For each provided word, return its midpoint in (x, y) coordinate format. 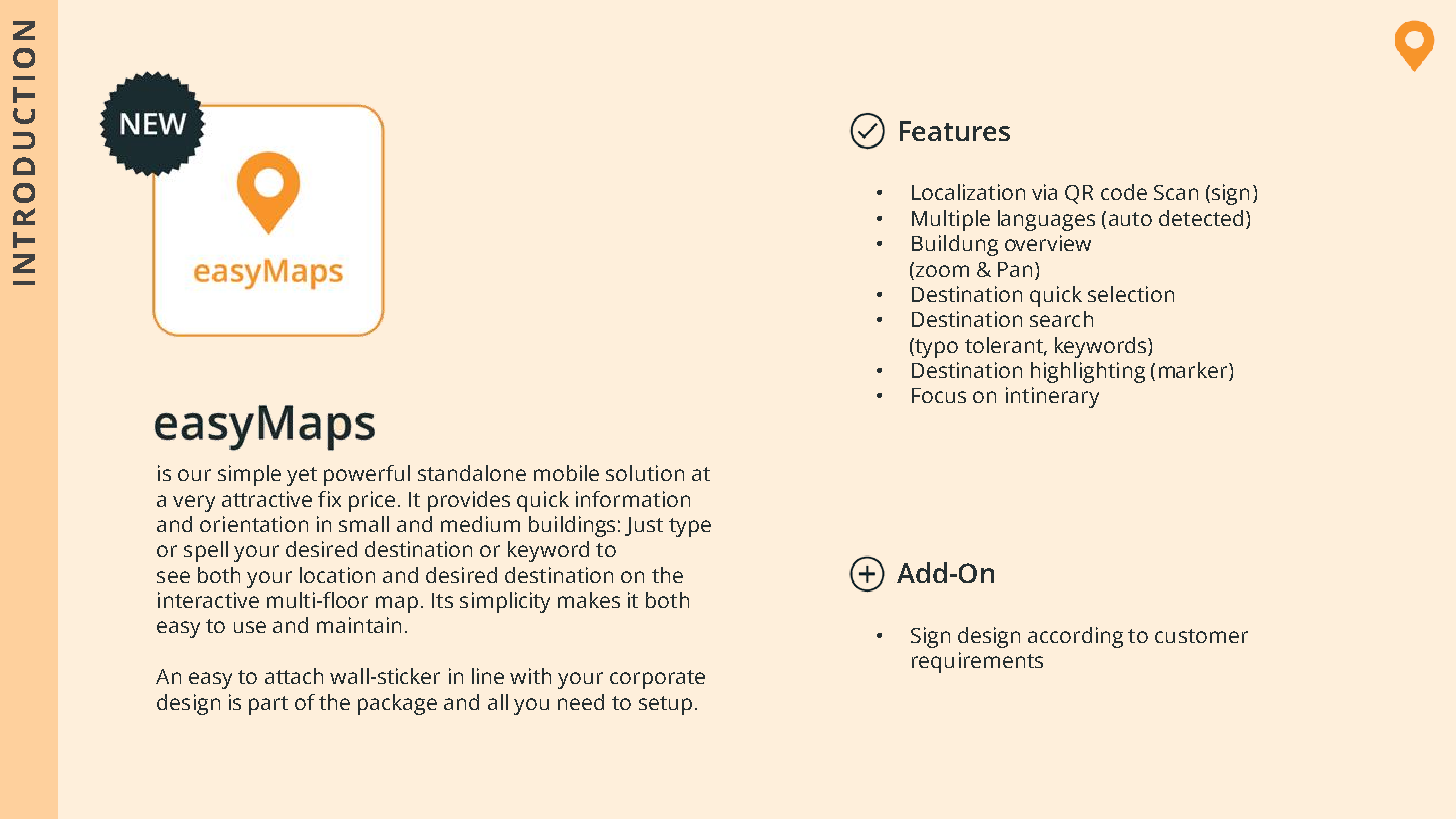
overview (1048, 243)
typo (935, 348)
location (337, 575)
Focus (939, 395)
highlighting (1088, 372)
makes (589, 600)
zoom (942, 271)
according (1075, 637)
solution (645, 473)
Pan (1015, 269)
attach (294, 676)
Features (955, 131)
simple (249, 475)
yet (302, 476)
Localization (968, 192)
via (1044, 192)
